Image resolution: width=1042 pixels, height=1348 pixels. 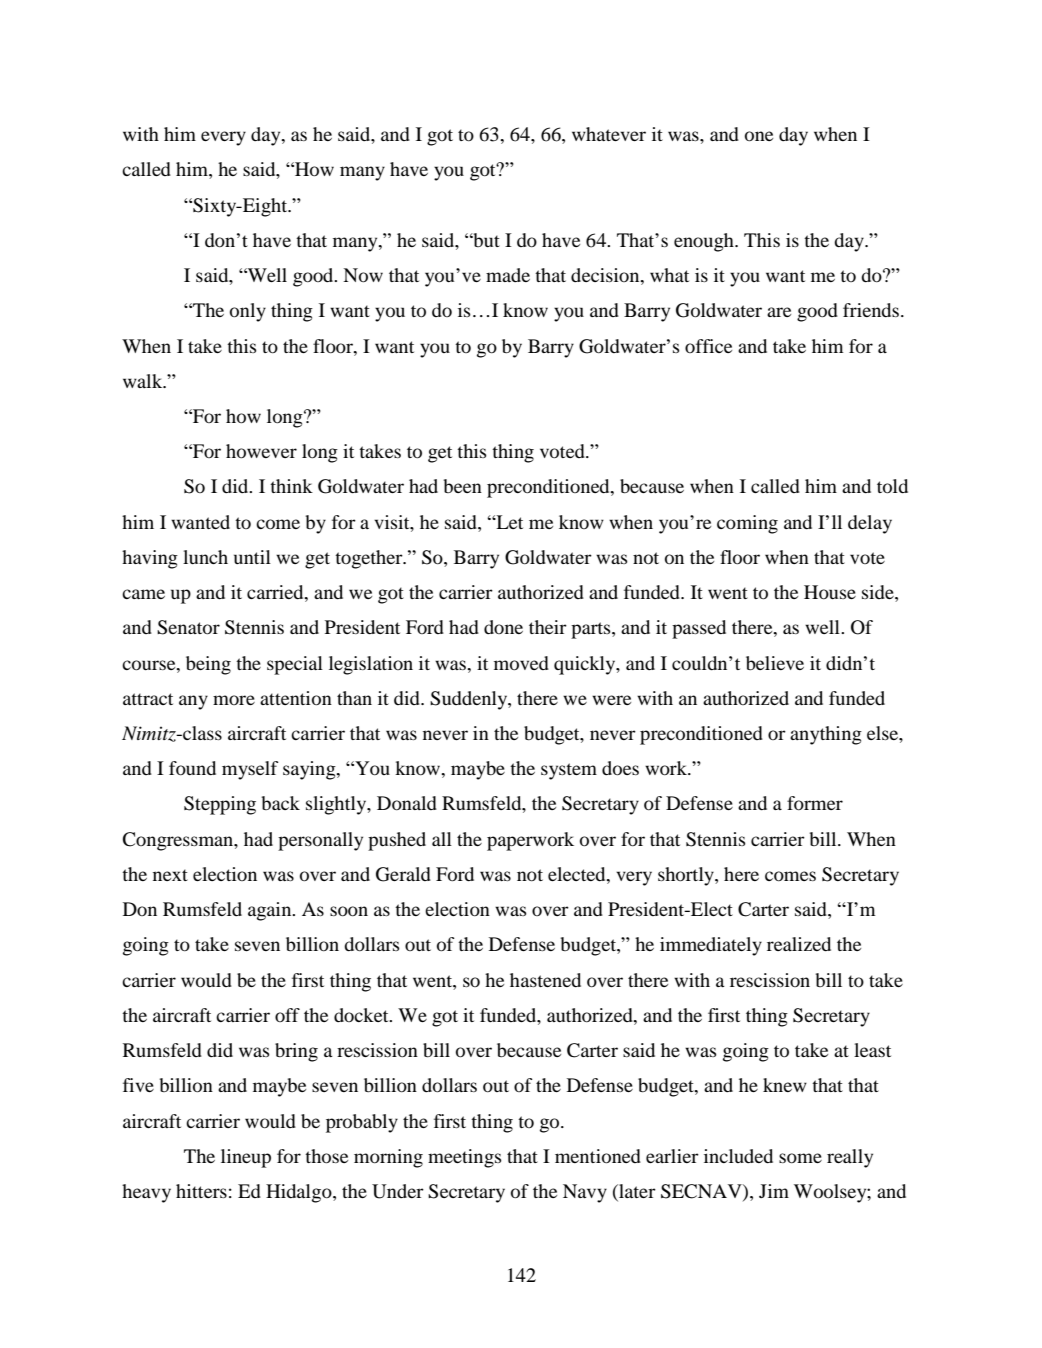 What do you see at coordinates (775, 663) in the screenshot?
I see `believe` at bounding box center [775, 663].
